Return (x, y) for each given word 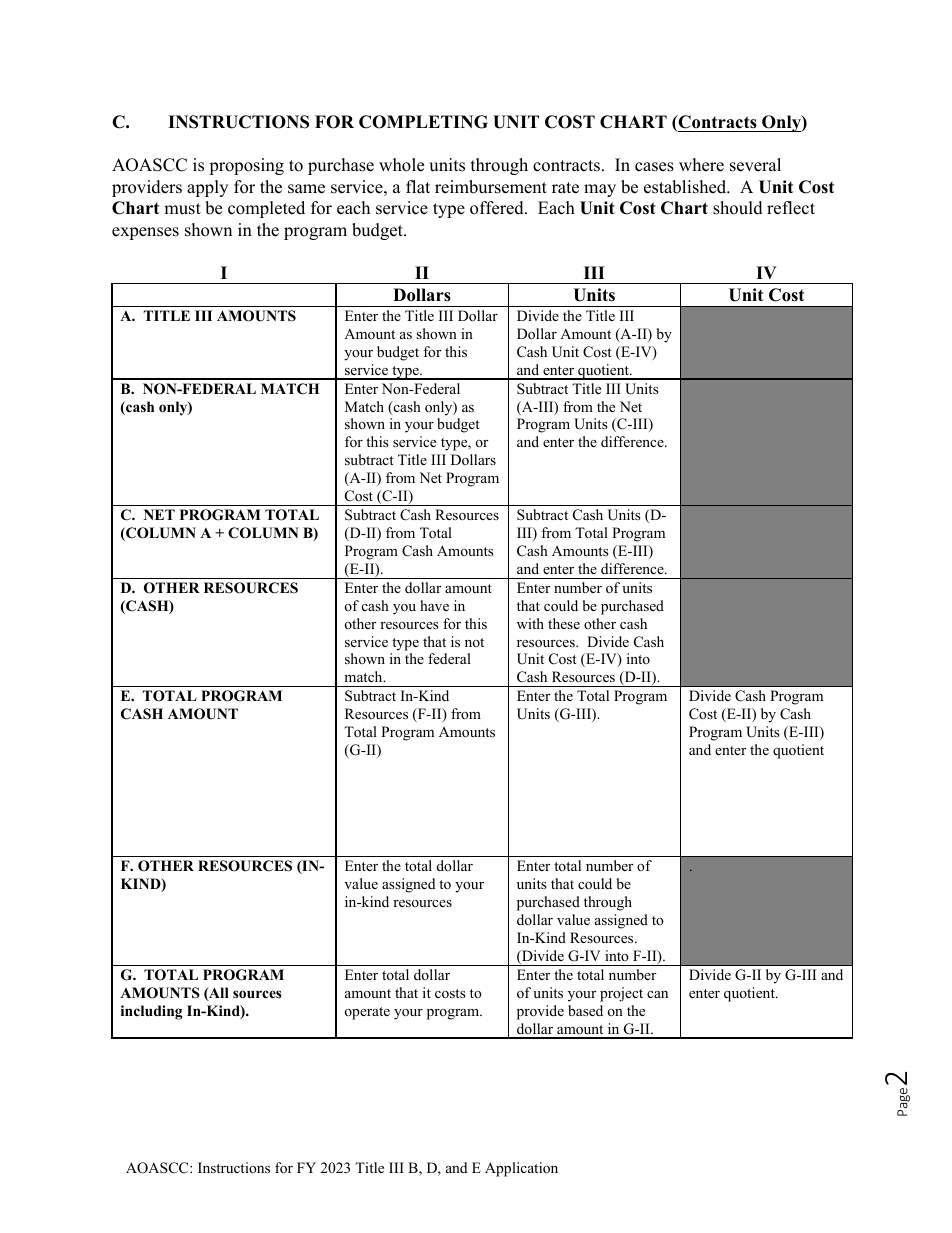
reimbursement (491, 187)
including (151, 1012)
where (701, 165)
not (474, 642)
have (434, 605)
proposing (246, 166)
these (564, 623)
